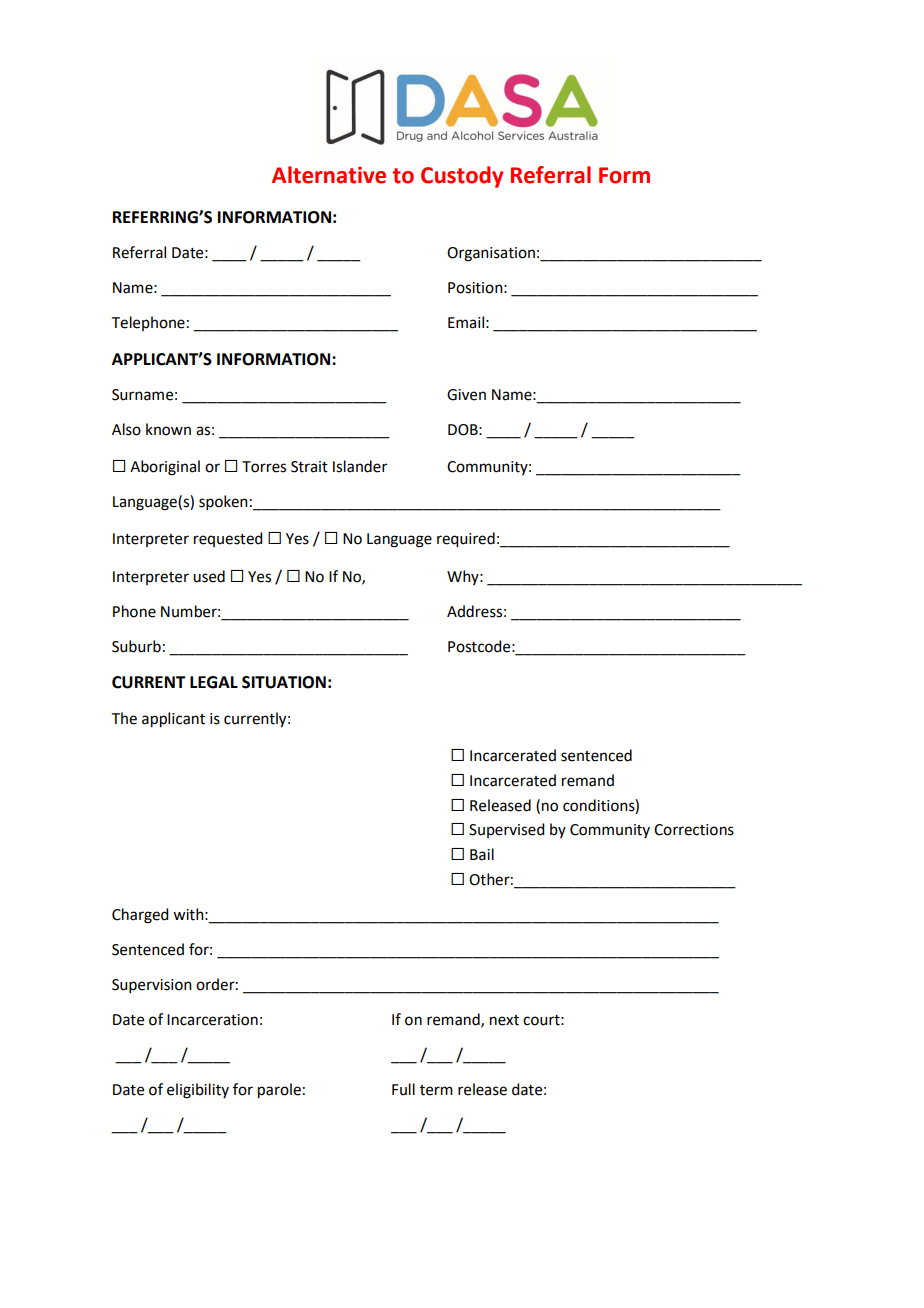  What do you see at coordinates (403, 1089) in the screenshot?
I see `Full` at bounding box center [403, 1089].
